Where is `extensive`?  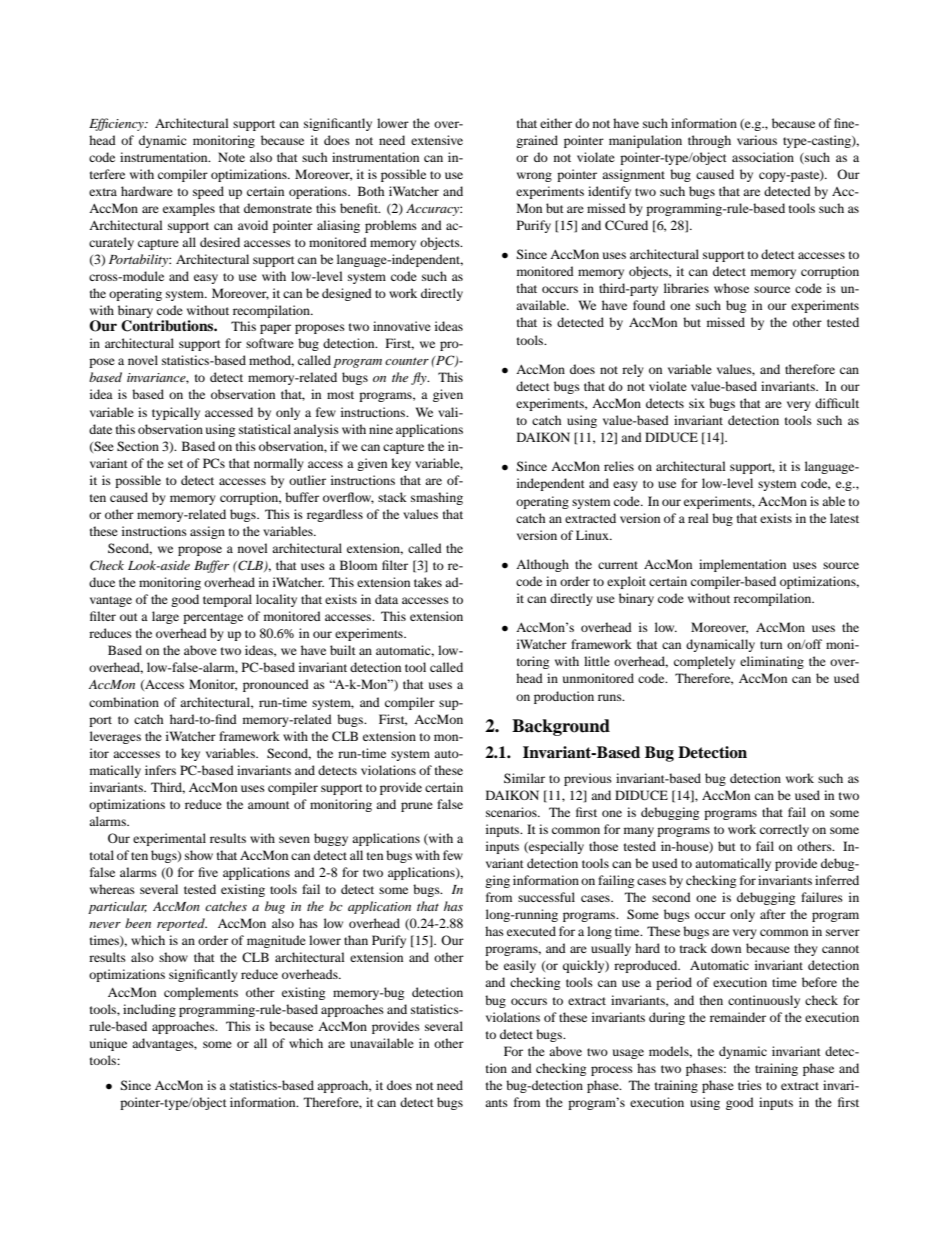 extensive is located at coordinates (437, 140).
